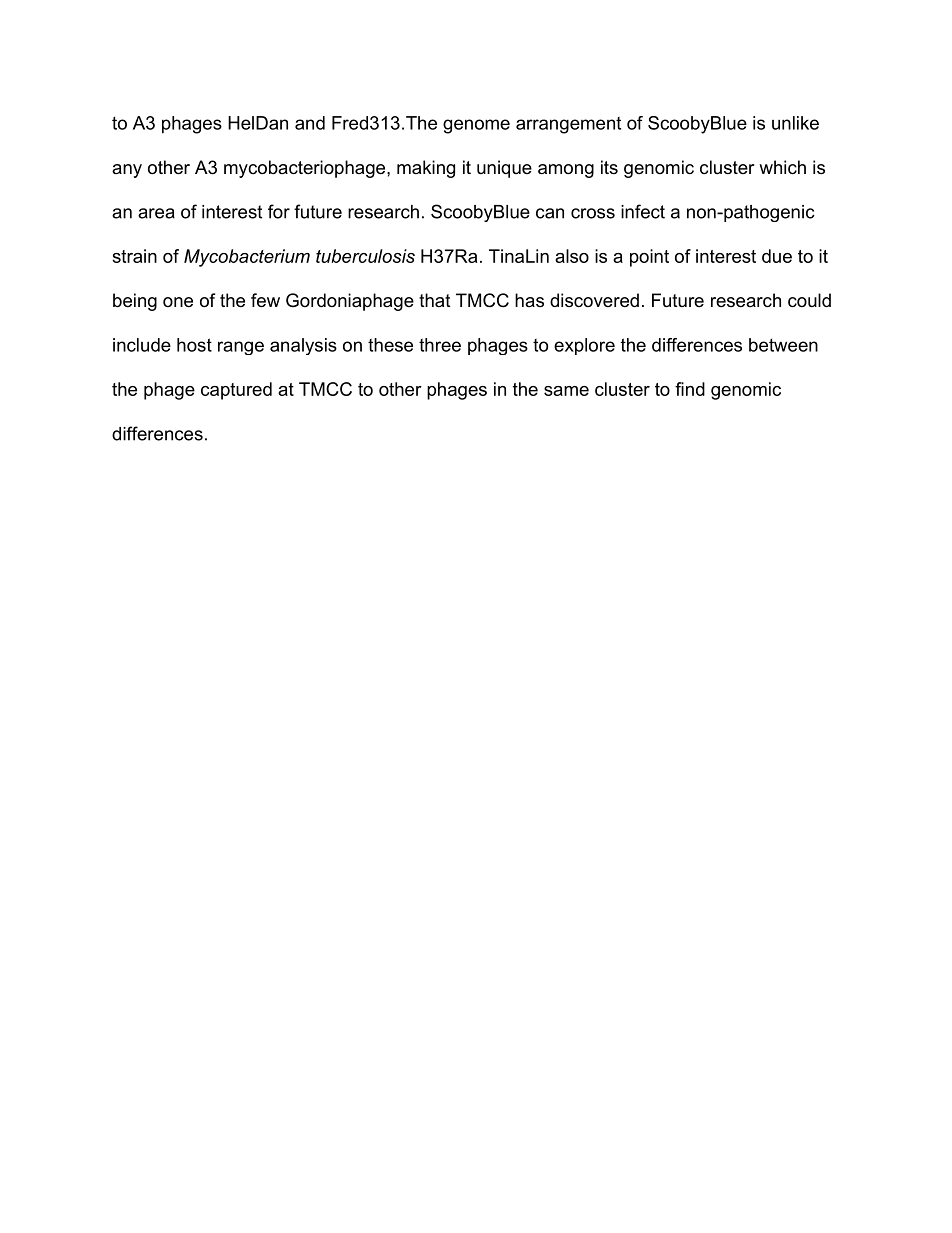  What do you see at coordinates (643, 211) in the screenshot?
I see `infect` at bounding box center [643, 211].
